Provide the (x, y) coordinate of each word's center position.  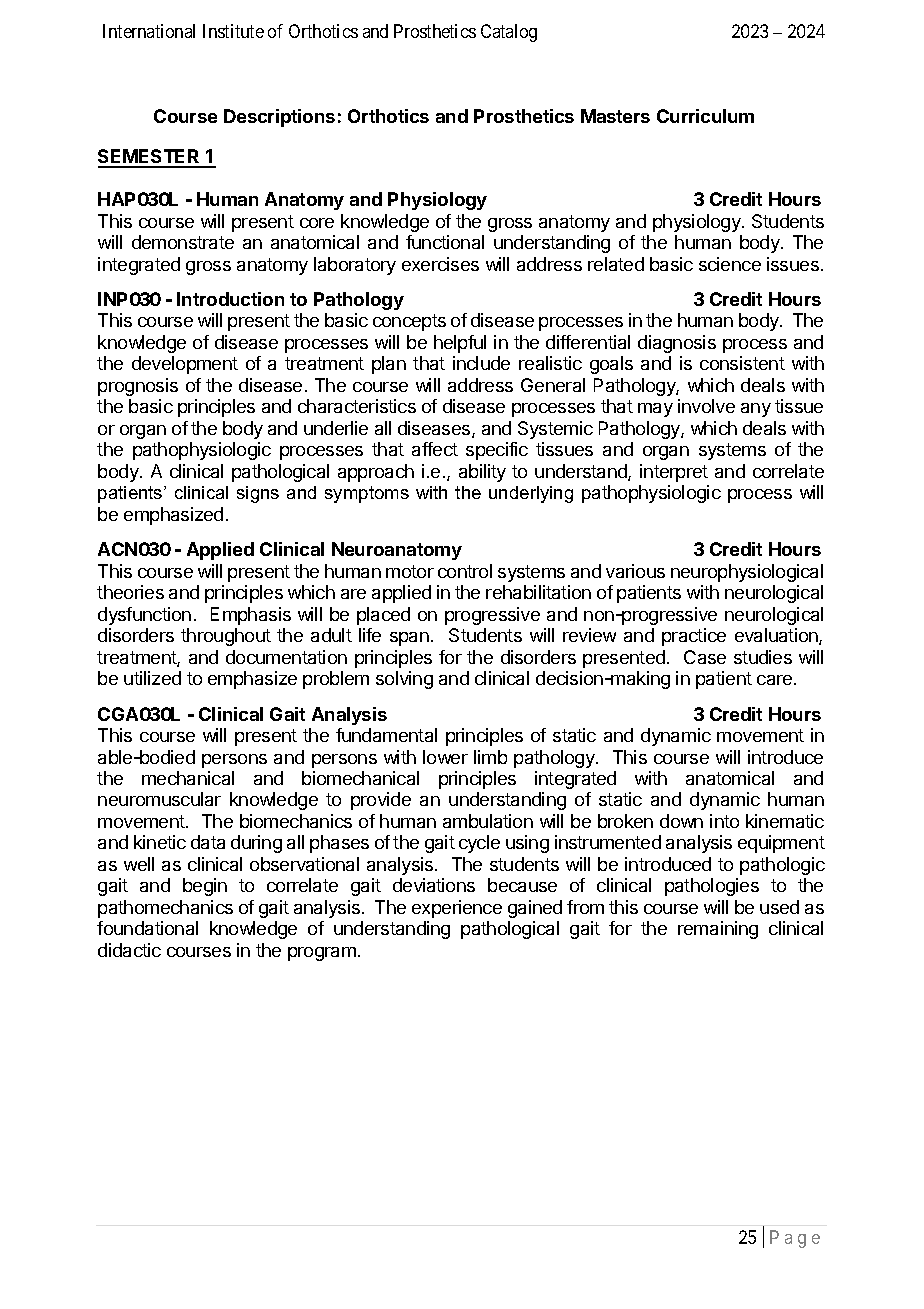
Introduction (230, 299)
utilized (152, 678)
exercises (440, 264)
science (730, 264)
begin (205, 887)
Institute (233, 31)
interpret (674, 473)
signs (258, 494)
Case (705, 657)
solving (404, 680)
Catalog (509, 33)
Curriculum (705, 116)
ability (482, 473)
